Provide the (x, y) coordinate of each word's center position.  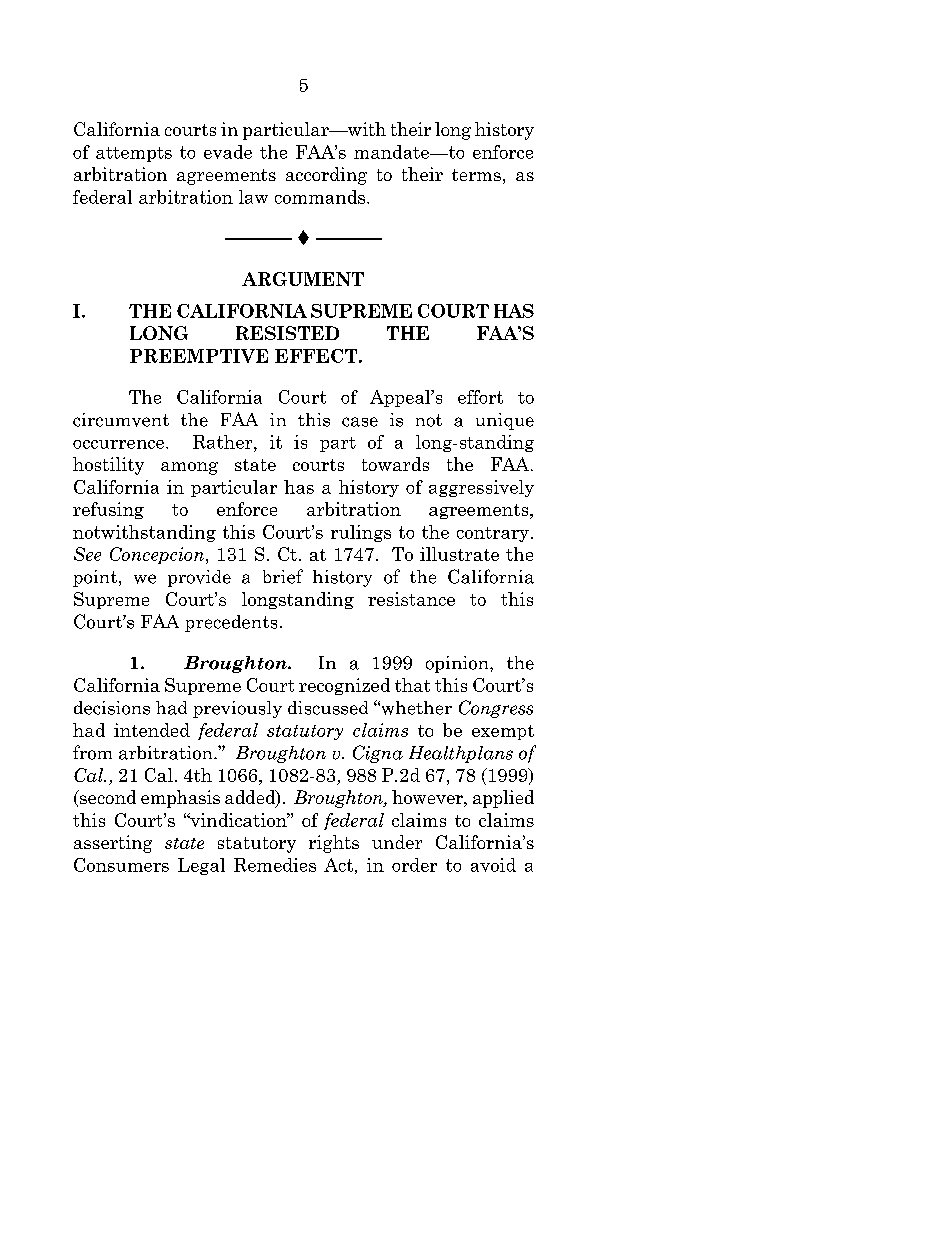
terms (476, 175)
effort (480, 397)
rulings (361, 533)
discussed (328, 708)
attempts (134, 154)
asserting (113, 844)
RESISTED (287, 333)
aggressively (481, 488)
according (326, 176)
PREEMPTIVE (199, 356)
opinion (458, 664)
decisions (112, 708)
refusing (108, 510)
